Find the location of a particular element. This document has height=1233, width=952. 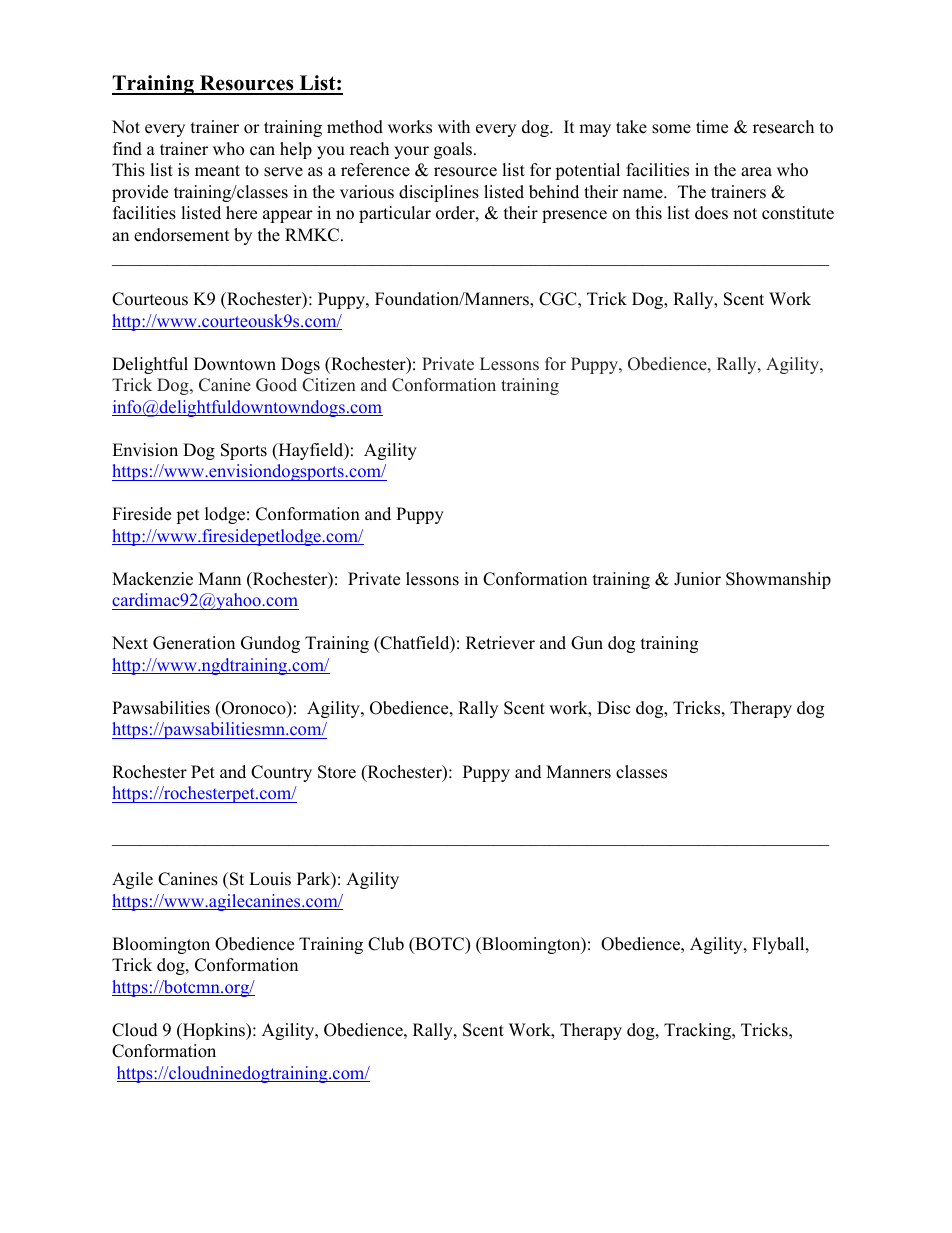

Retriever is located at coordinates (500, 643).
